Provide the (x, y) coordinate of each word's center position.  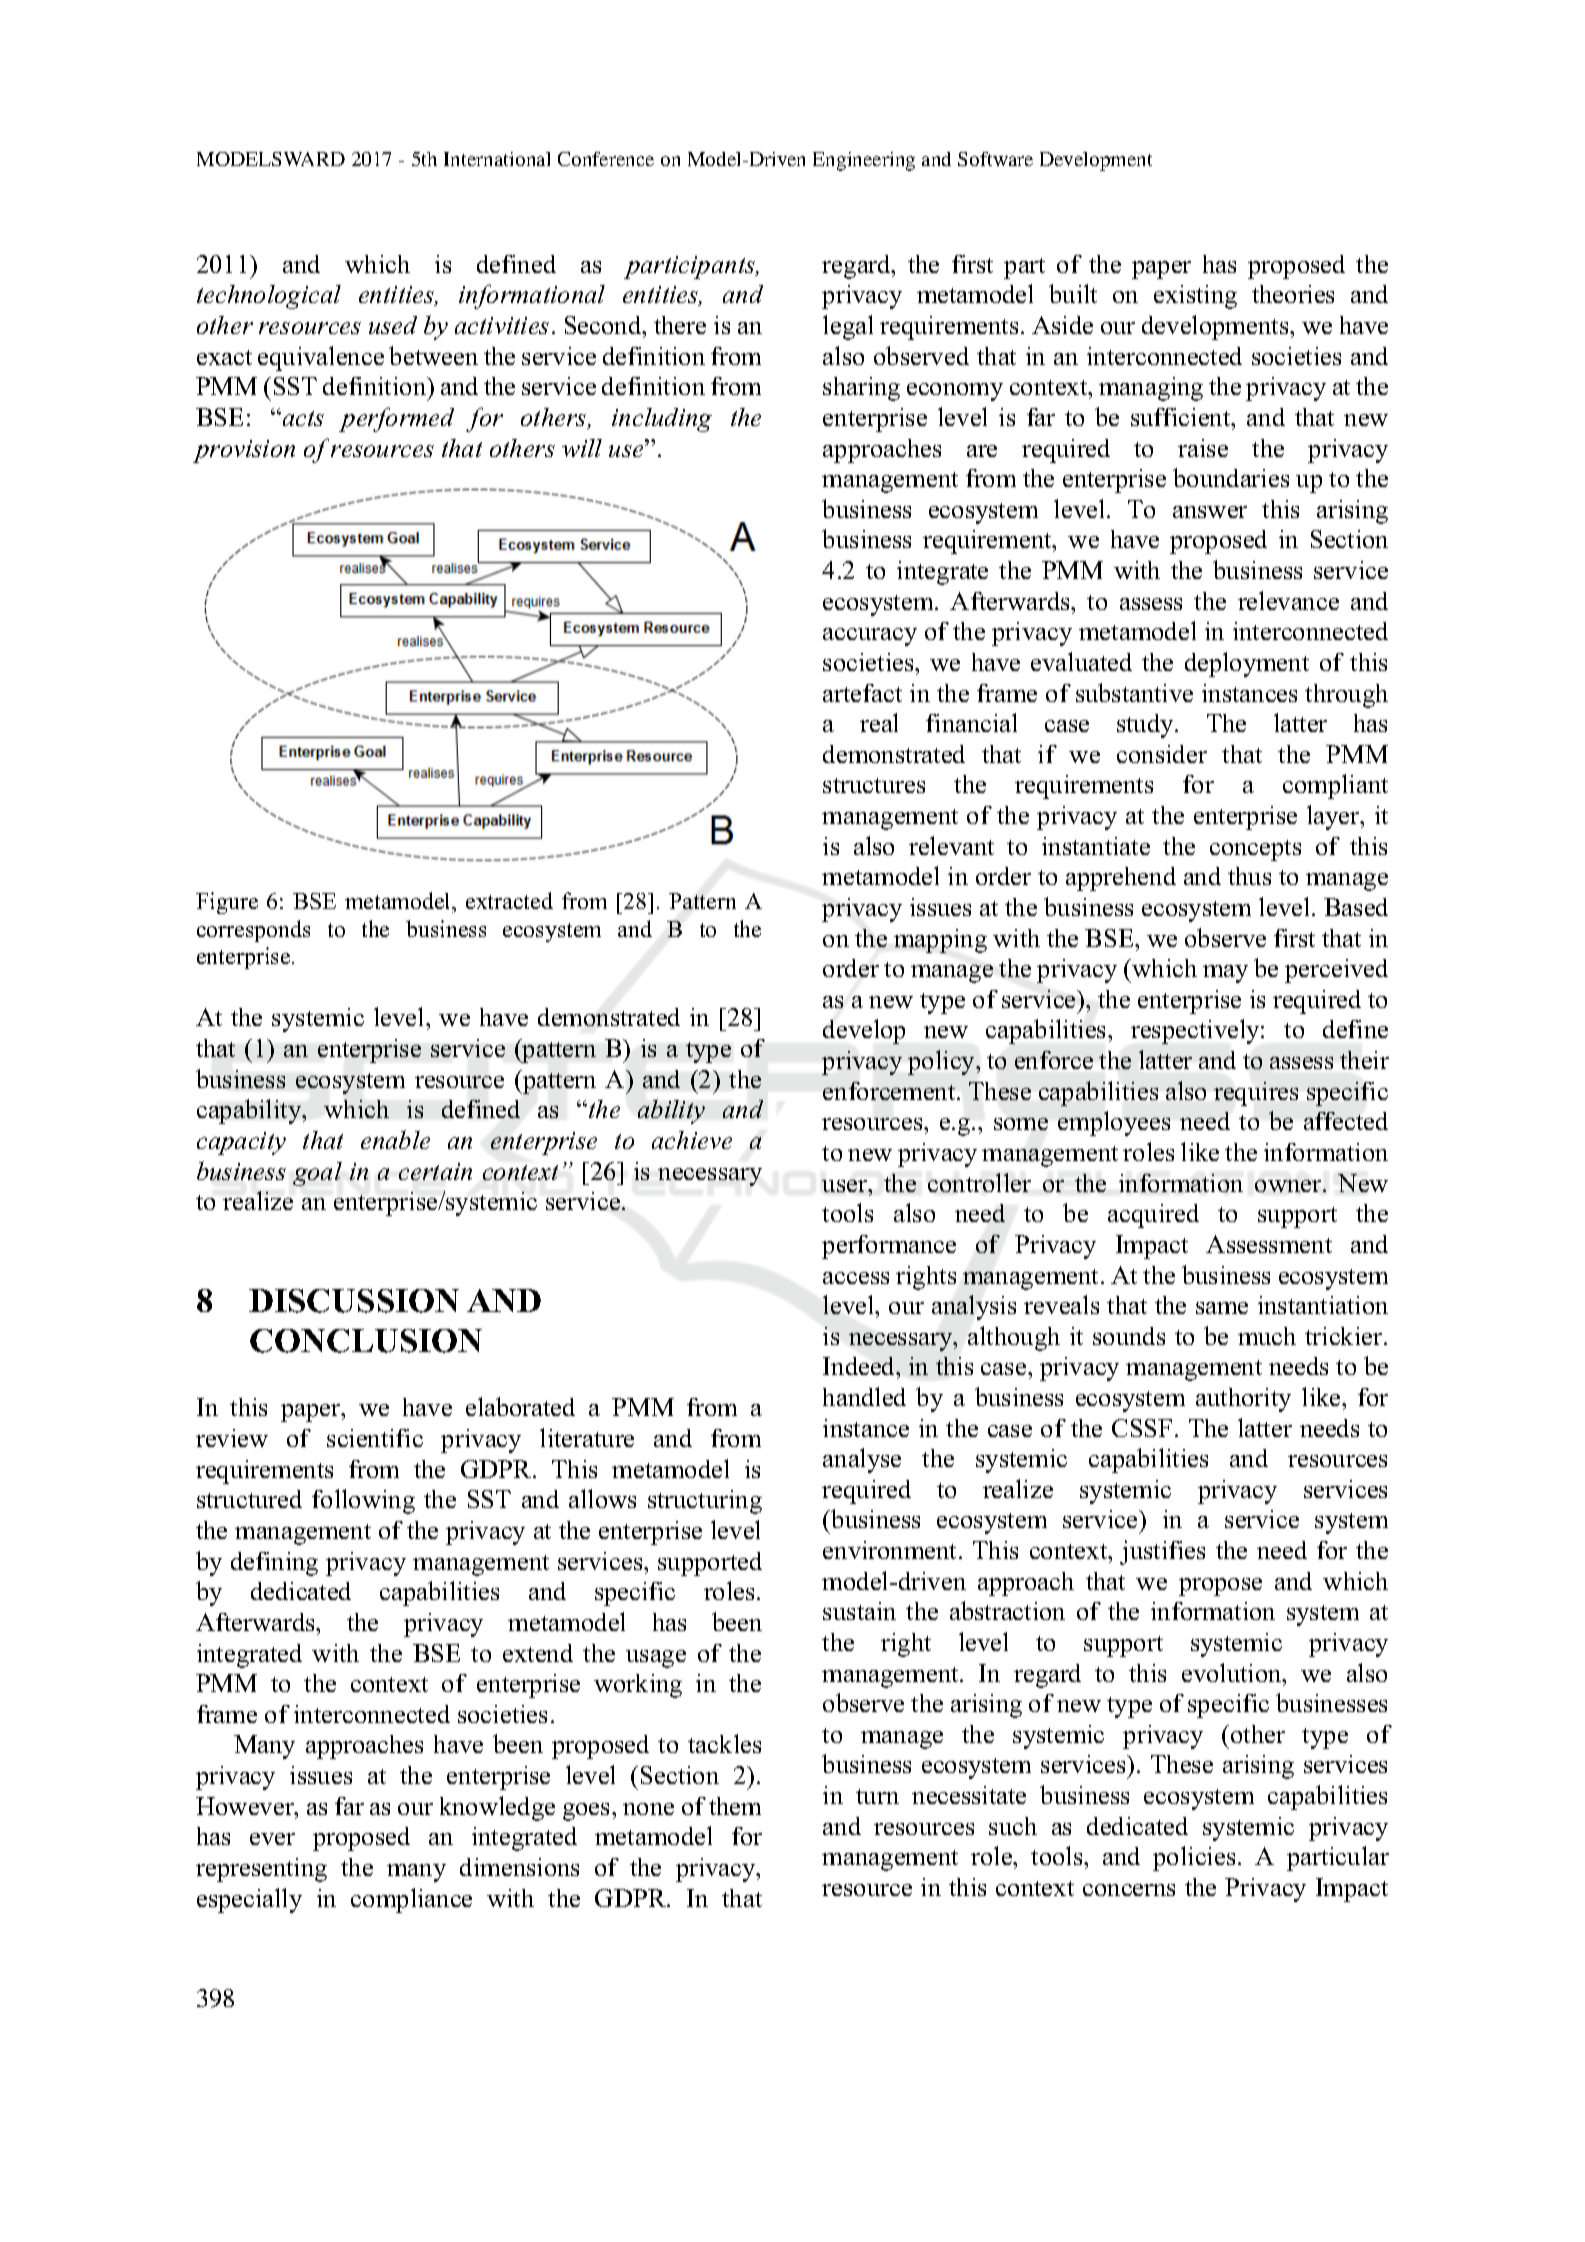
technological (269, 297)
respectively (1196, 1031)
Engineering (864, 161)
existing (1195, 297)
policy (942, 1062)
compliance (411, 1900)
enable (395, 1139)
